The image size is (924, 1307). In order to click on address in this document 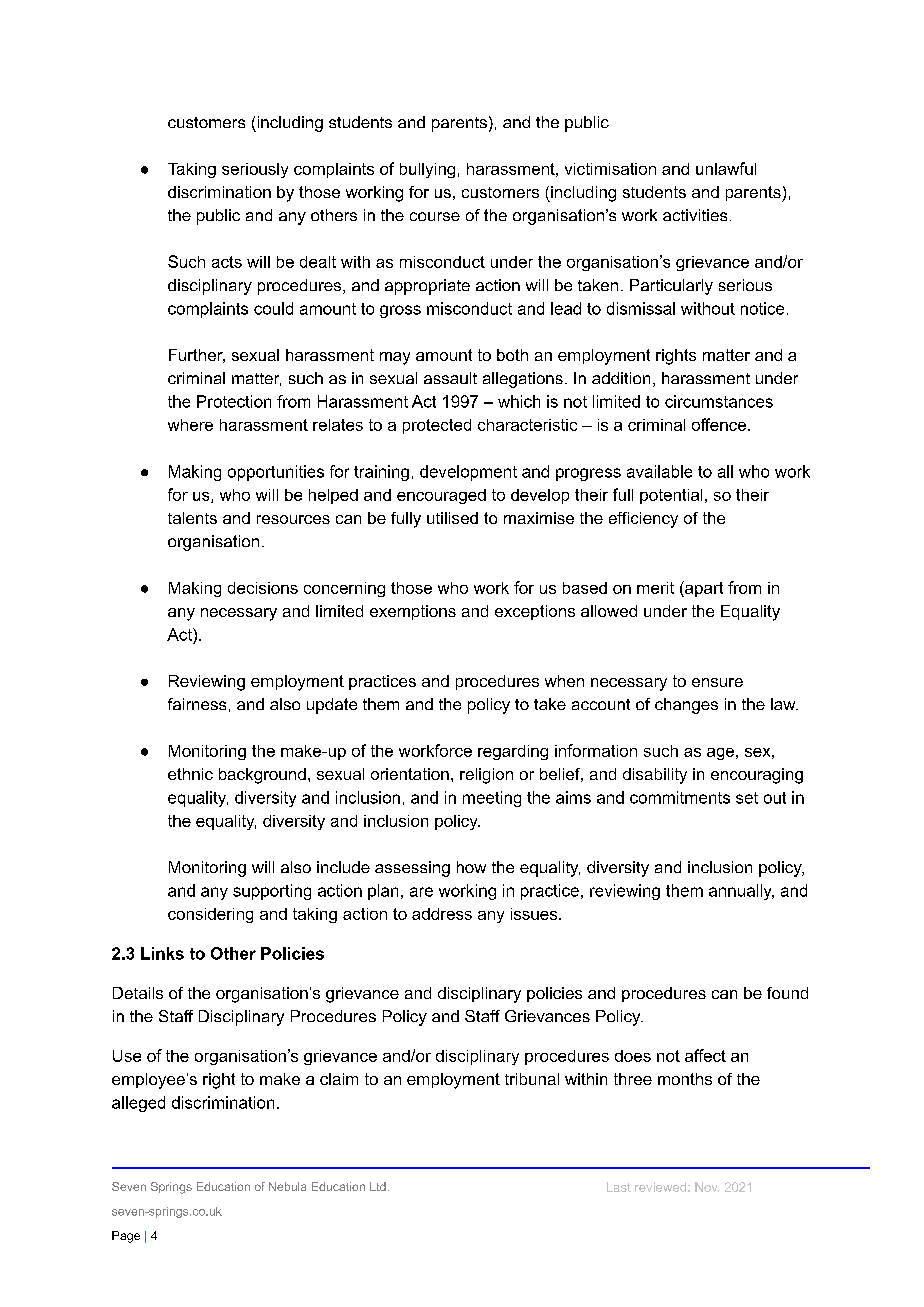, I will do `click(442, 914)`.
